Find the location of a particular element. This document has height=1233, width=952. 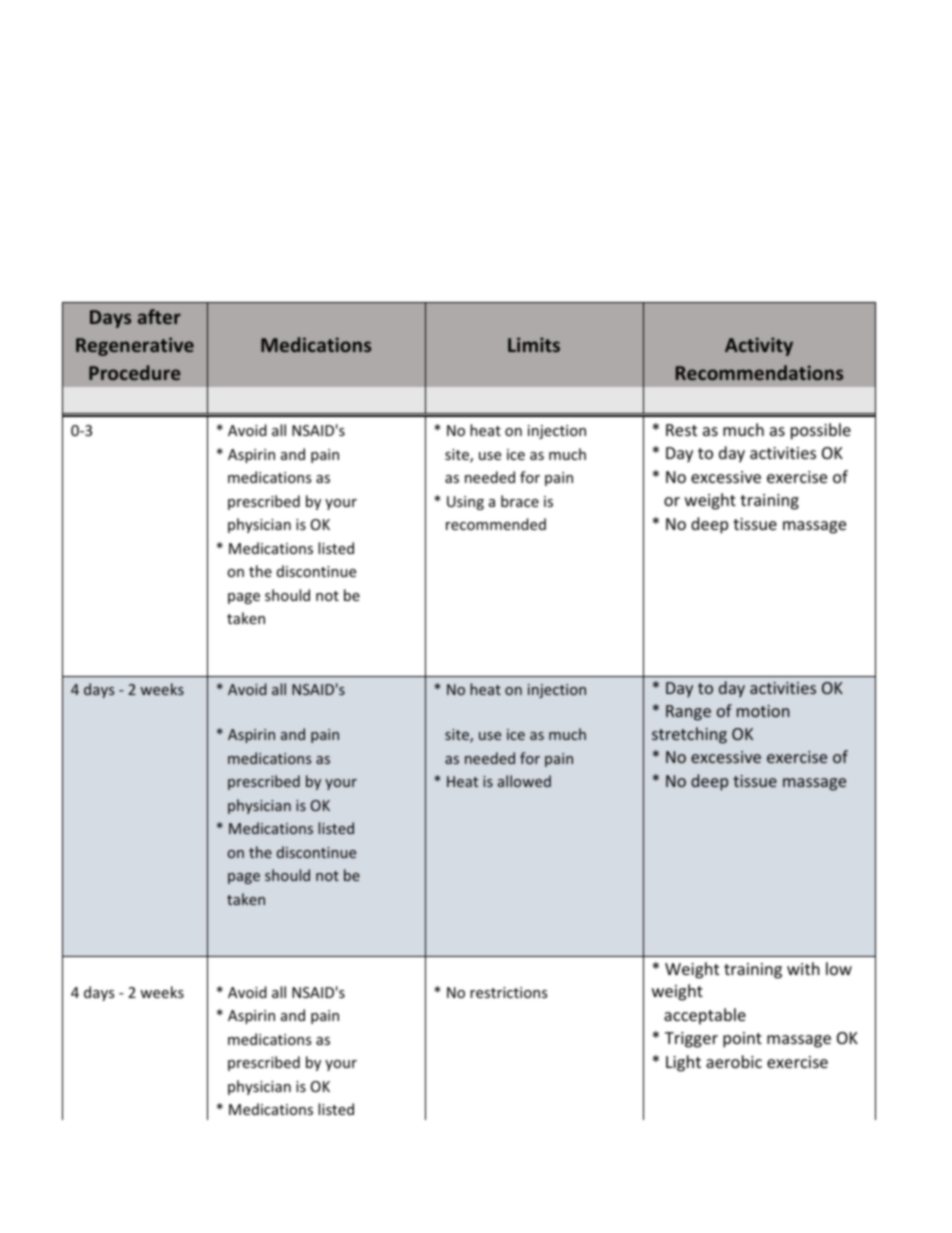

Range is located at coordinates (688, 713).
